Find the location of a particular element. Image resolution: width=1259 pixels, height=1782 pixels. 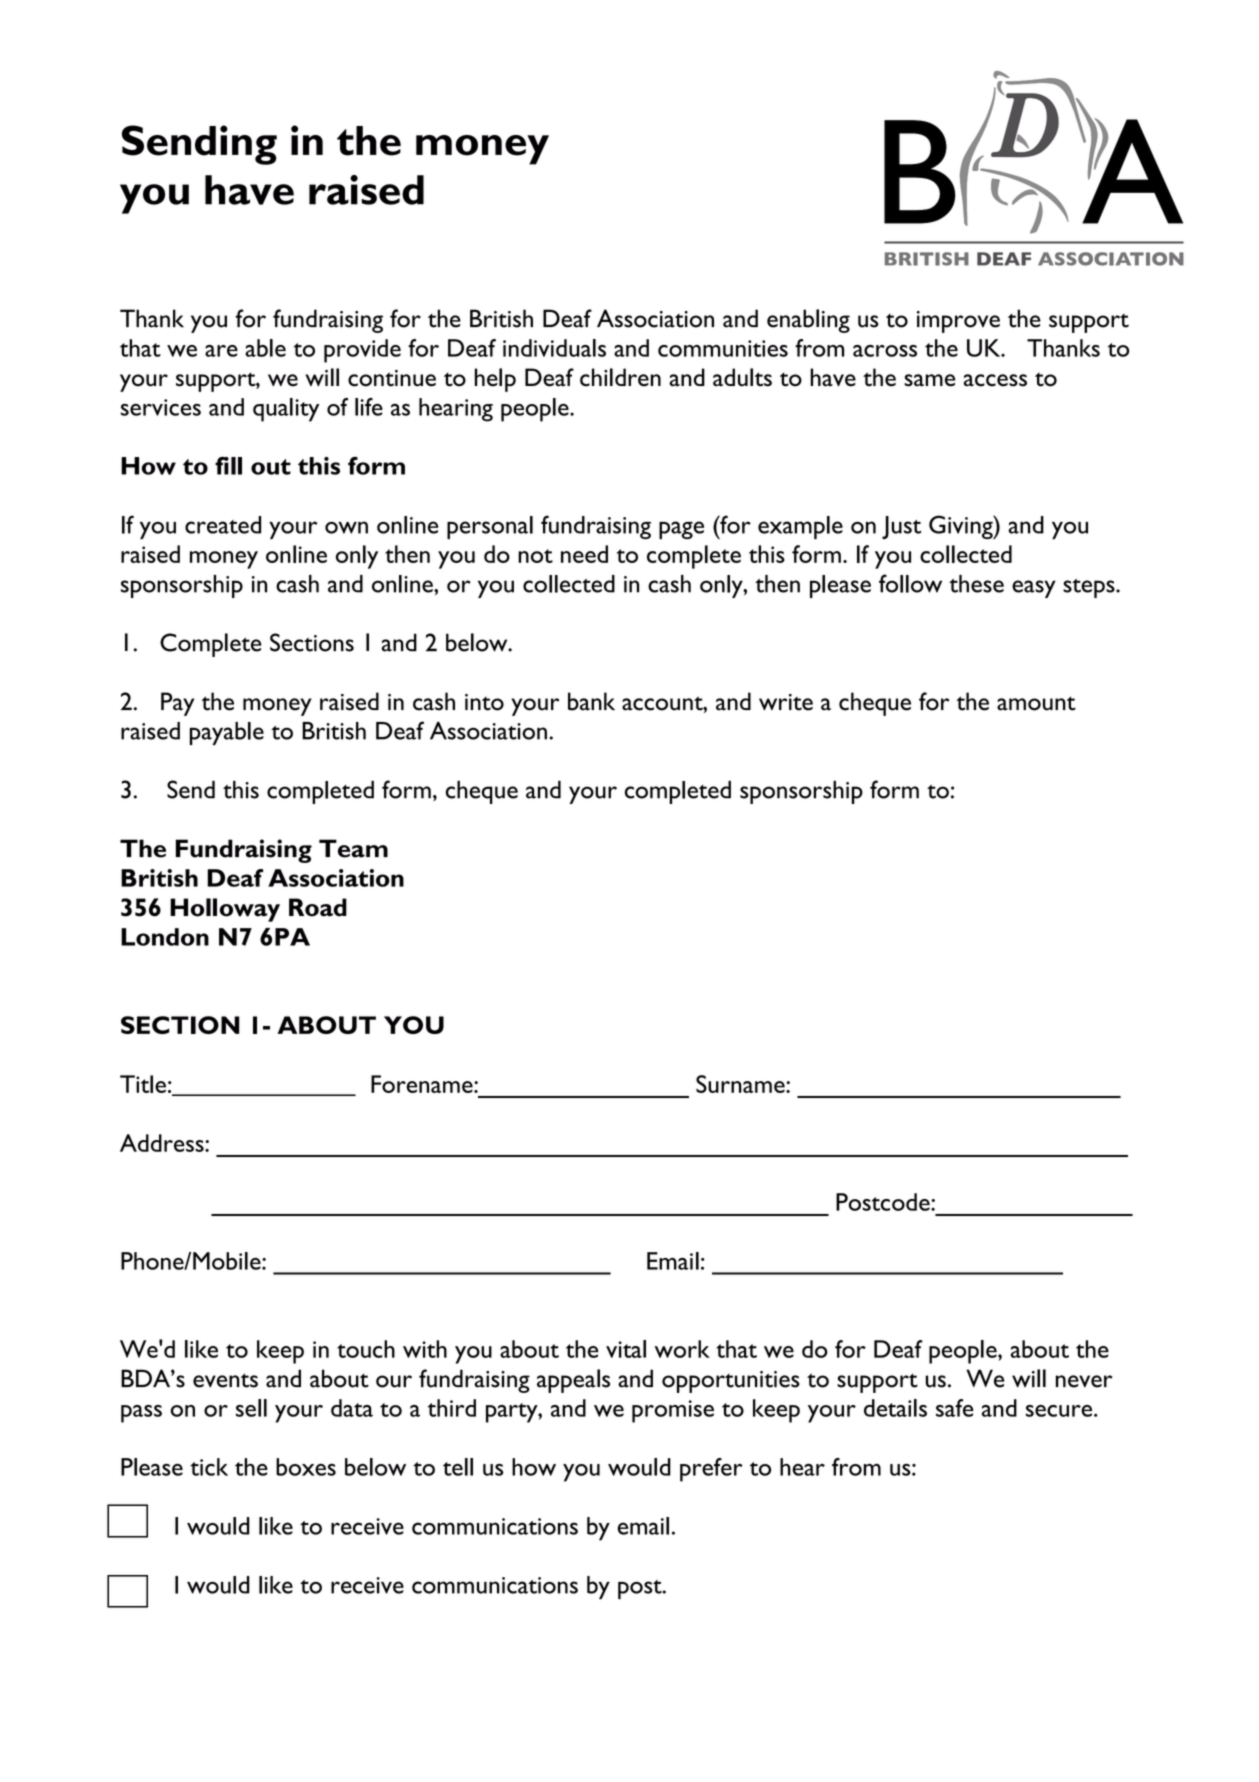

children is located at coordinates (620, 377).
